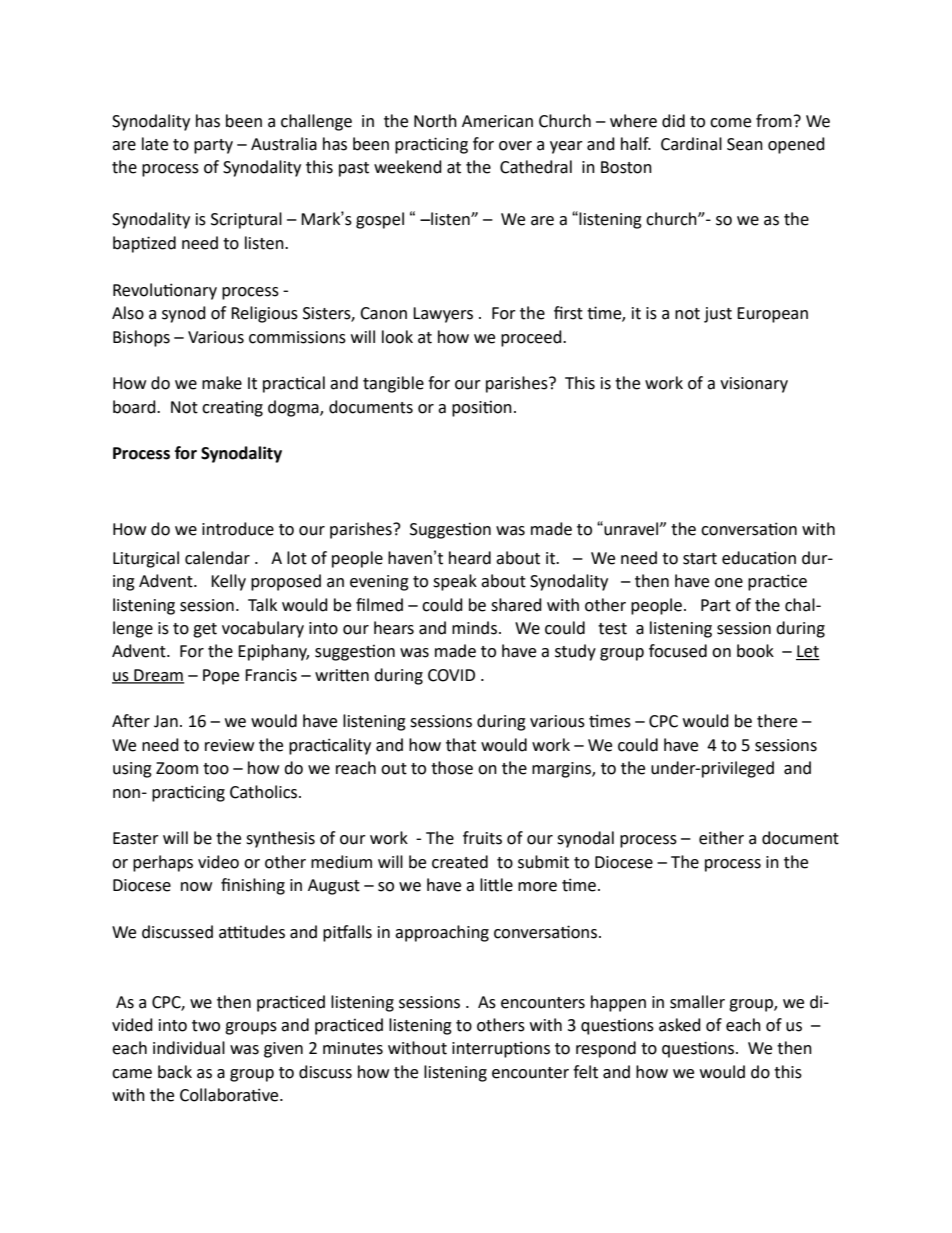 The image size is (952, 1233). I want to click on there, so click(777, 721).
